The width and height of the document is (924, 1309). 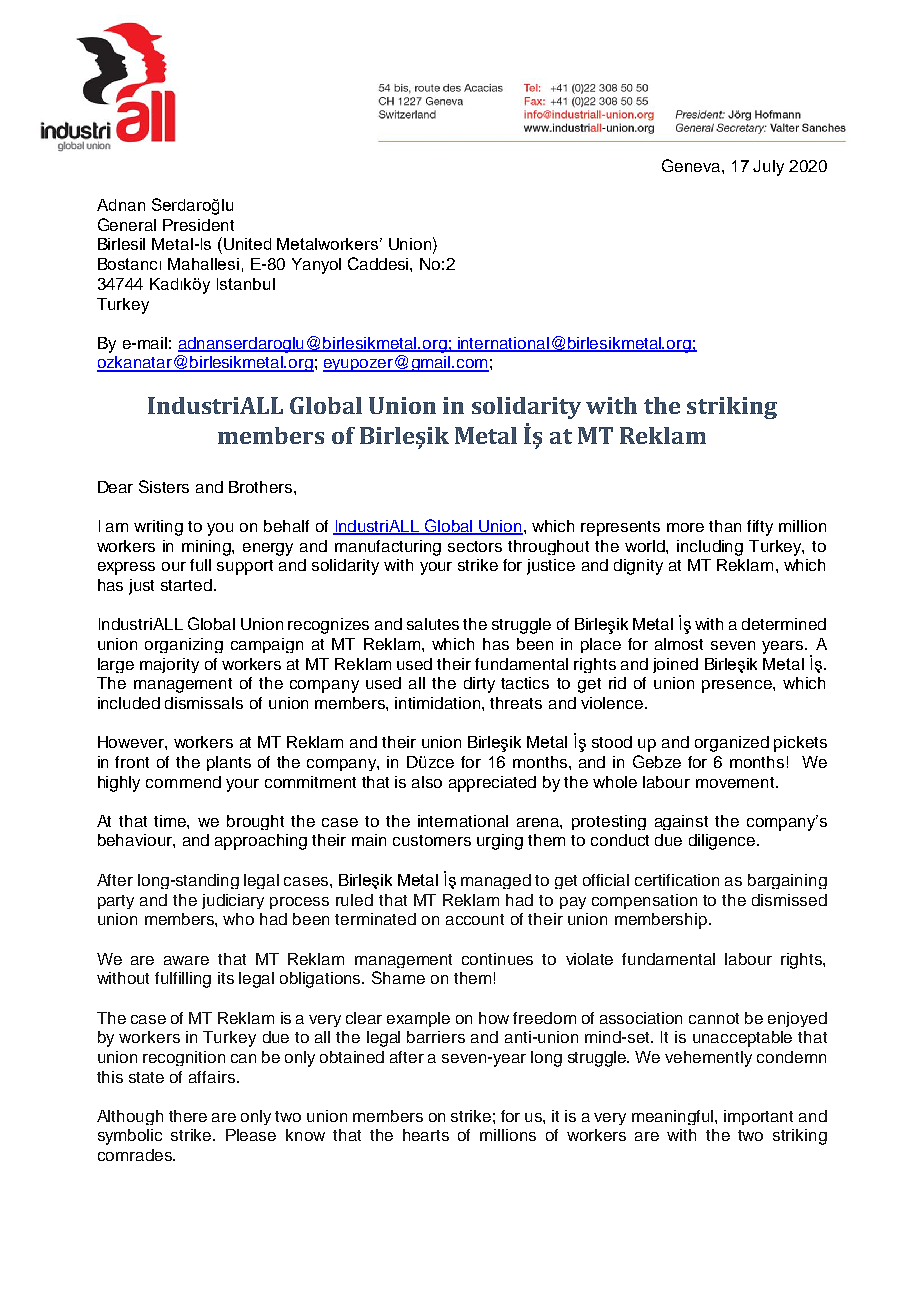 What do you see at coordinates (675, 665) in the document?
I see `joined` at bounding box center [675, 665].
